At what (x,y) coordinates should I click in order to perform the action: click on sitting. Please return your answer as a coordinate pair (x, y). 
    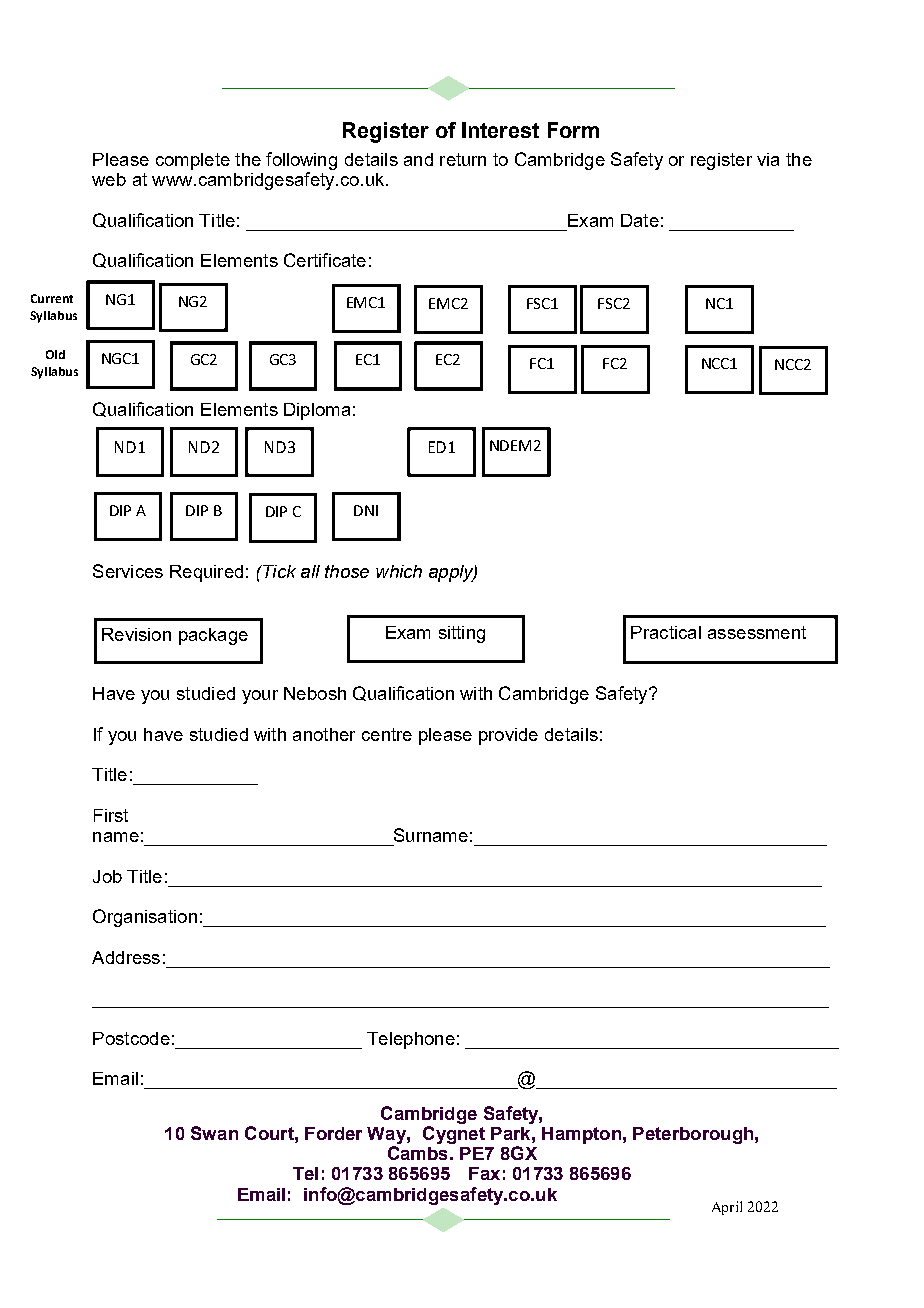
    Looking at the image, I should click on (462, 634).
